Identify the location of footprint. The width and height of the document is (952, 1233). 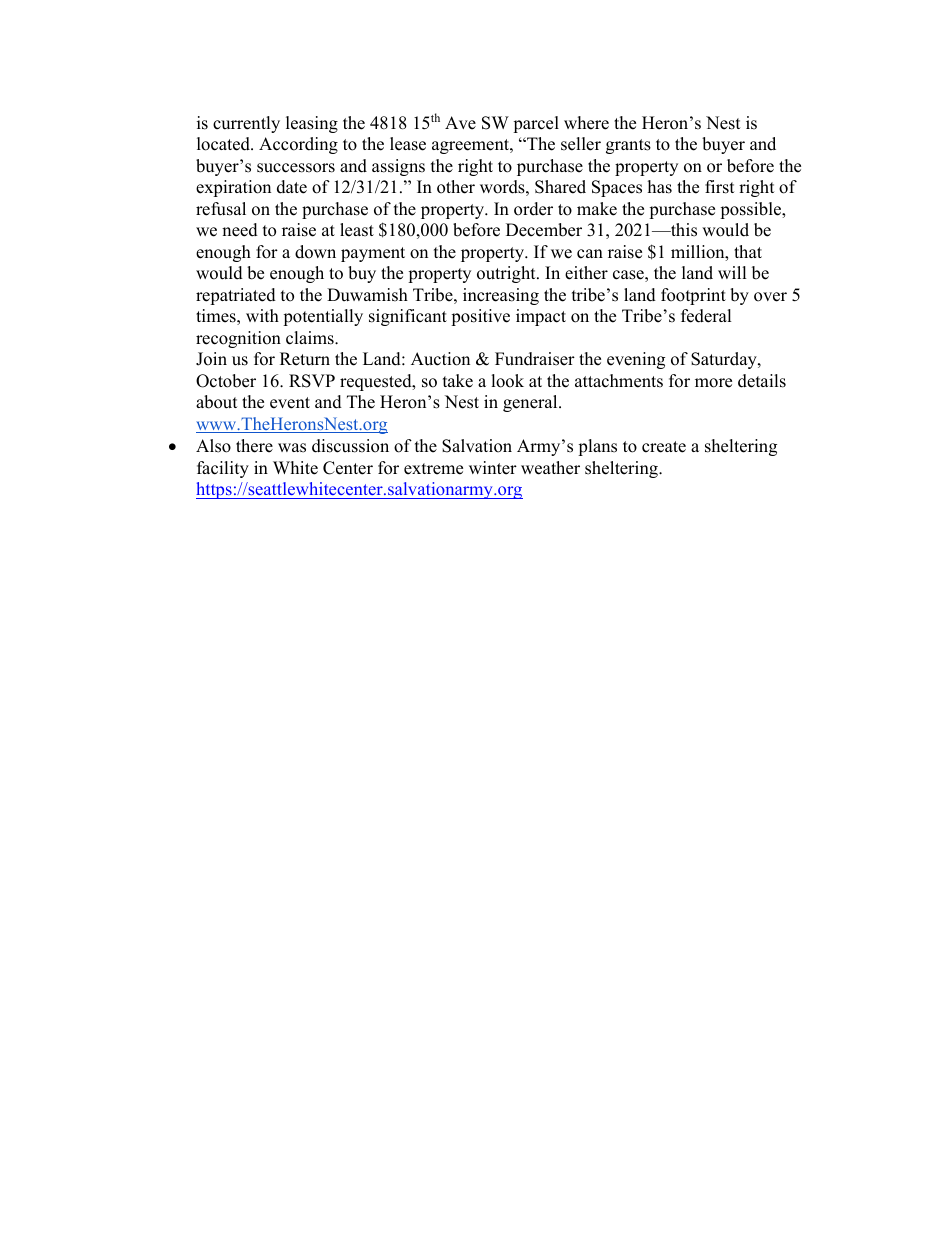
(693, 296).
